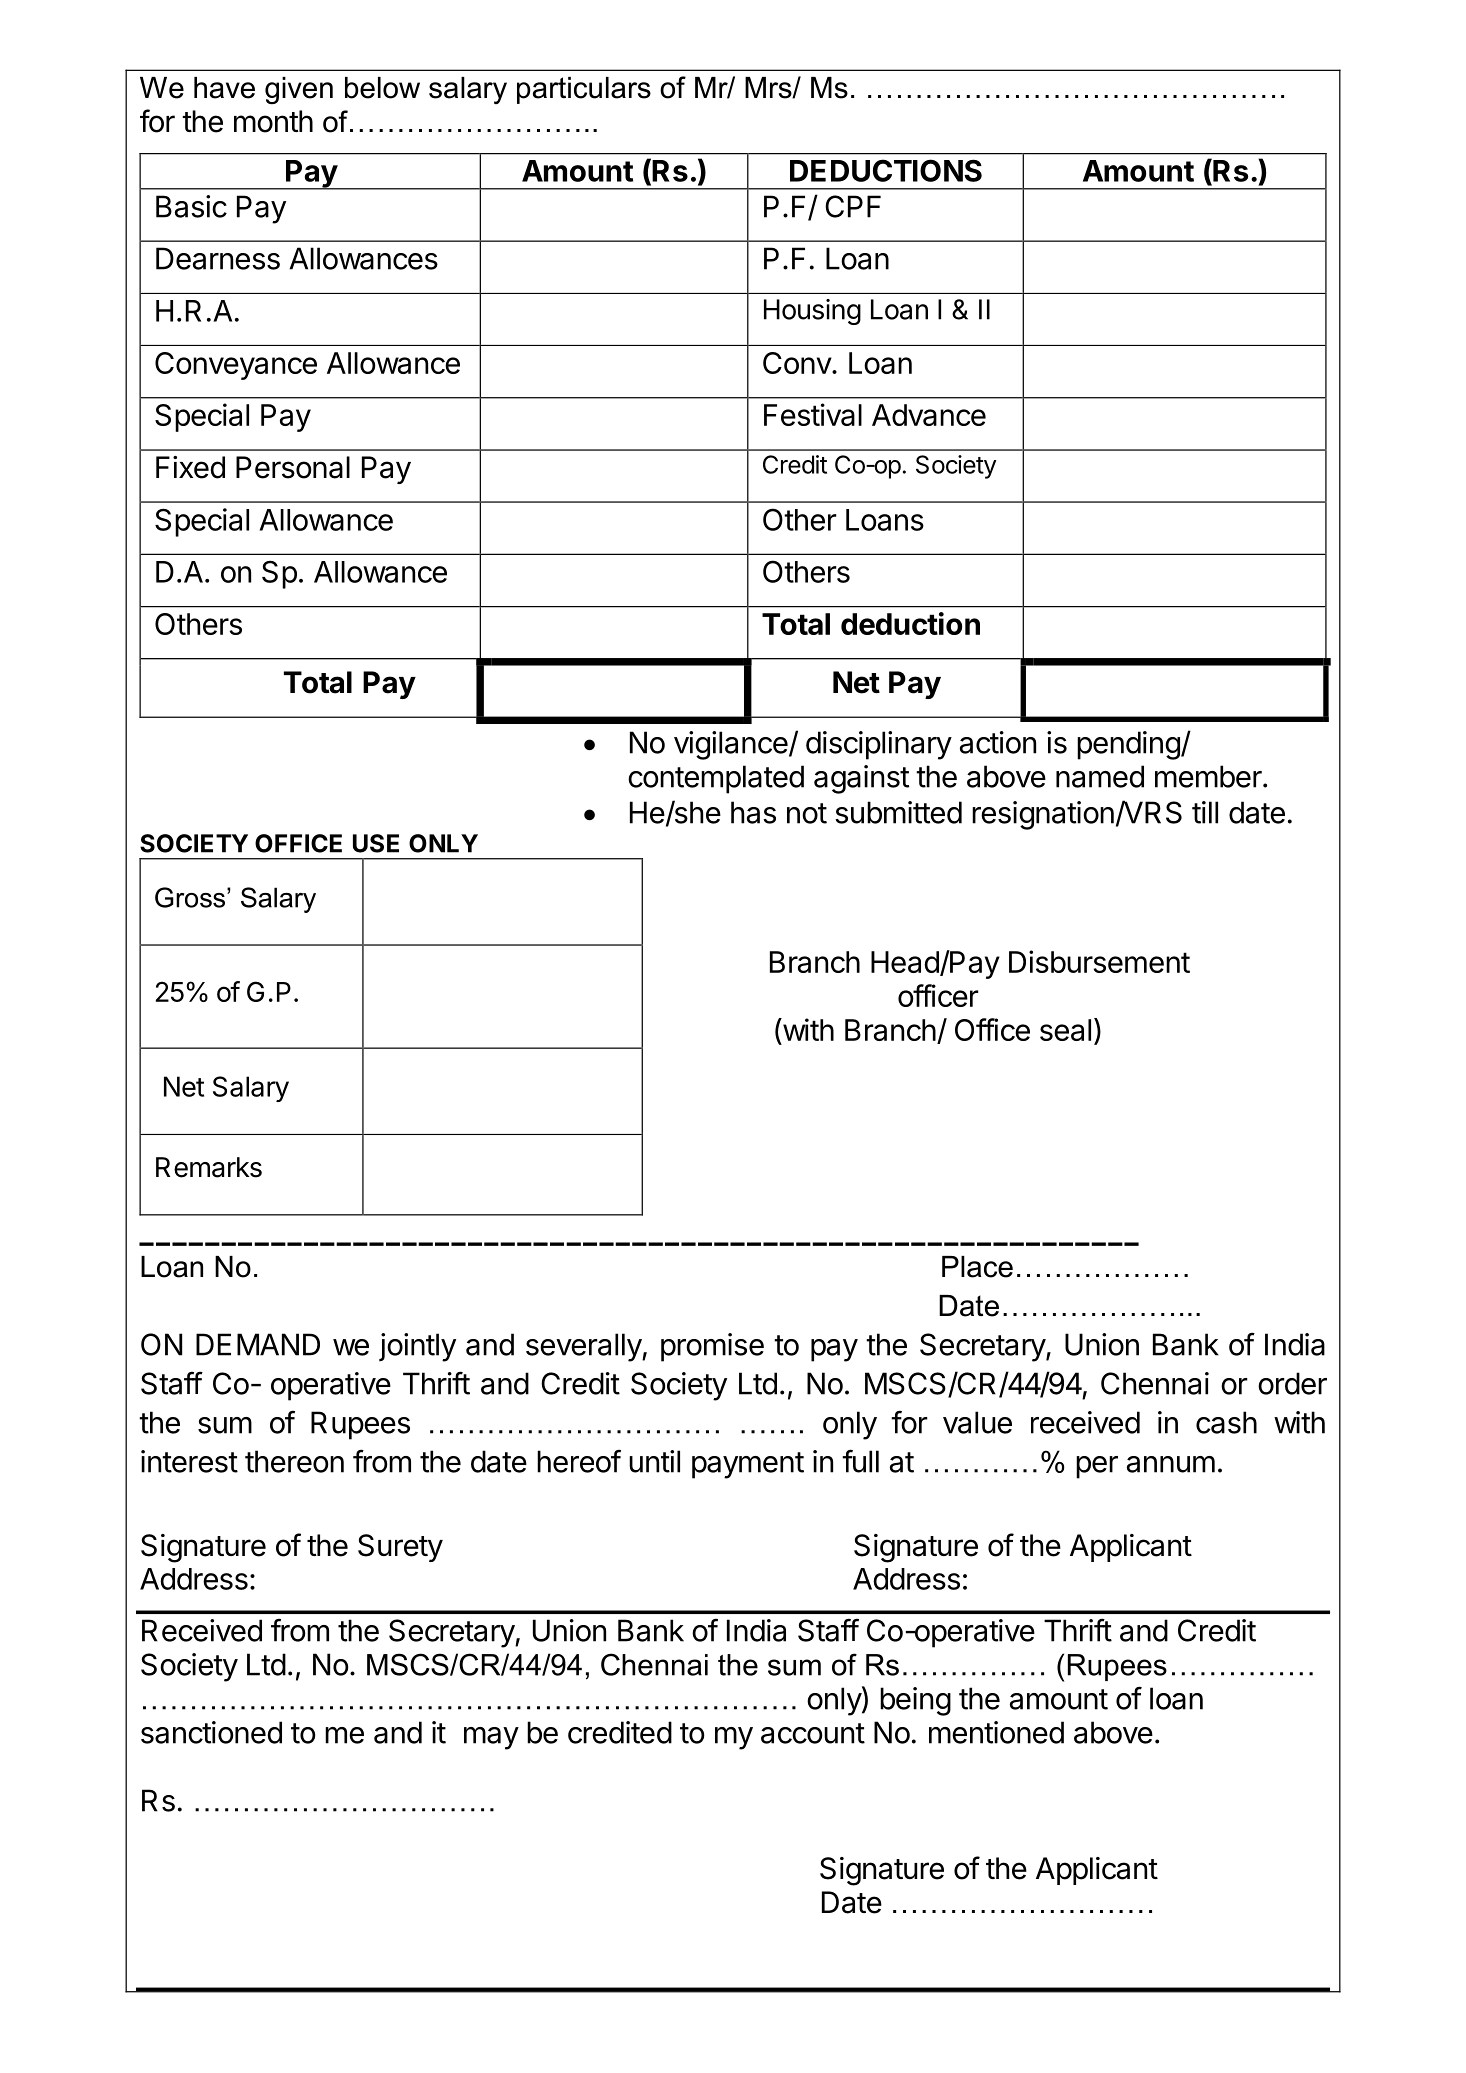 The height and width of the screenshot is (2073, 1466). Describe the element at coordinates (273, 121) in the screenshot. I see `month` at that location.
